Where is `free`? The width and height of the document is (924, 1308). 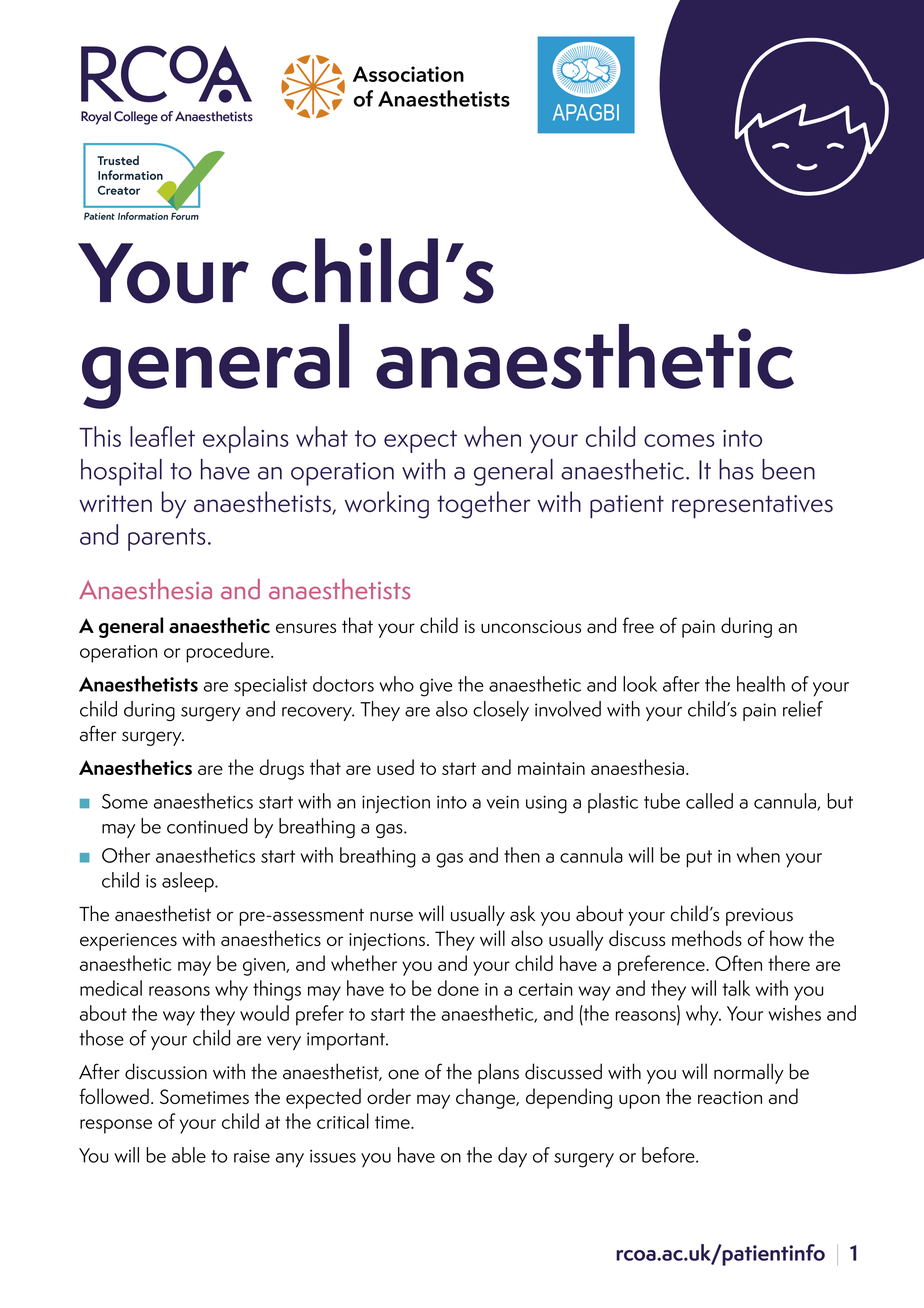
free is located at coordinates (638, 625).
